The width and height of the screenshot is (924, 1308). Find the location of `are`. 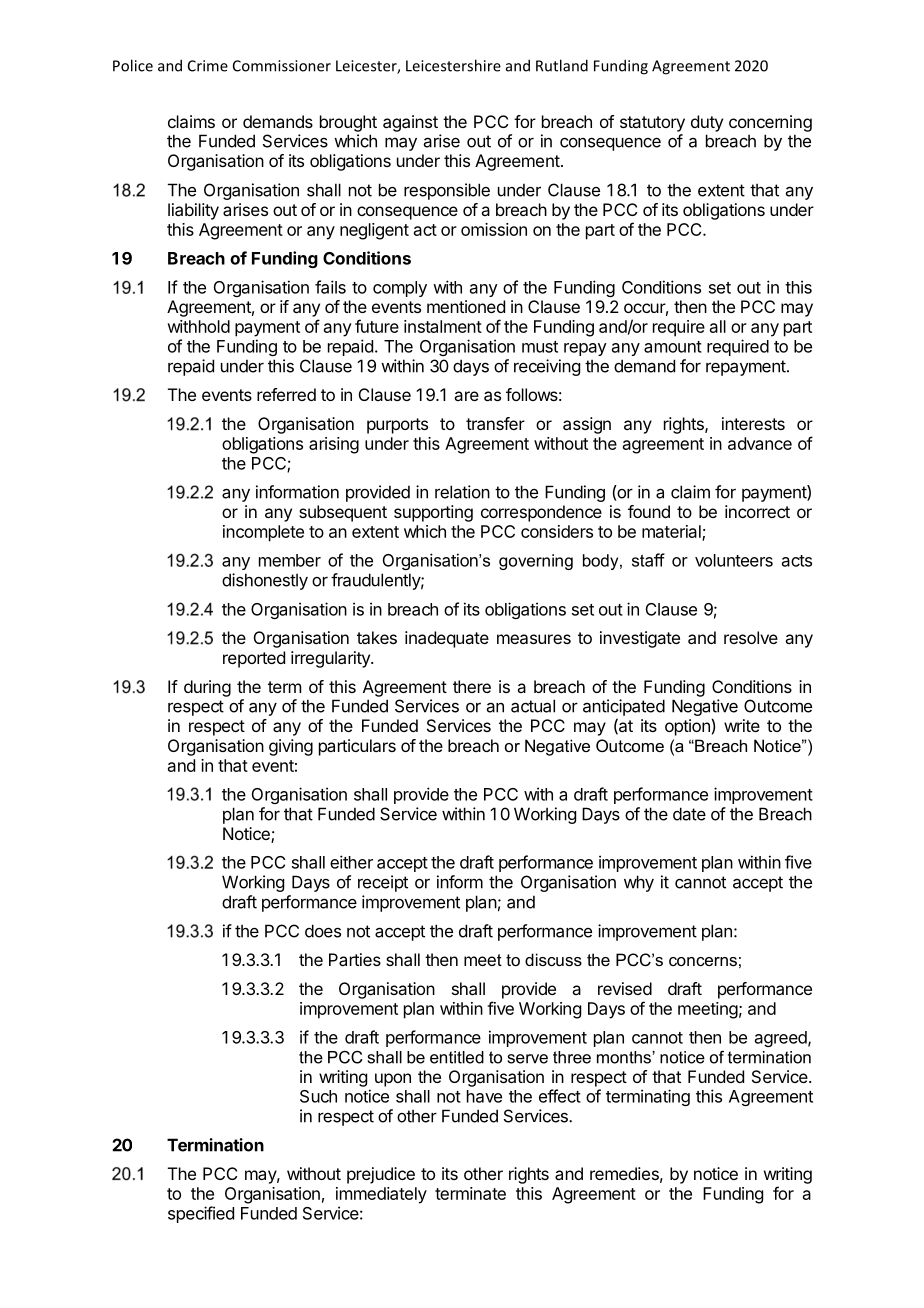

are is located at coordinates (466, 396).
